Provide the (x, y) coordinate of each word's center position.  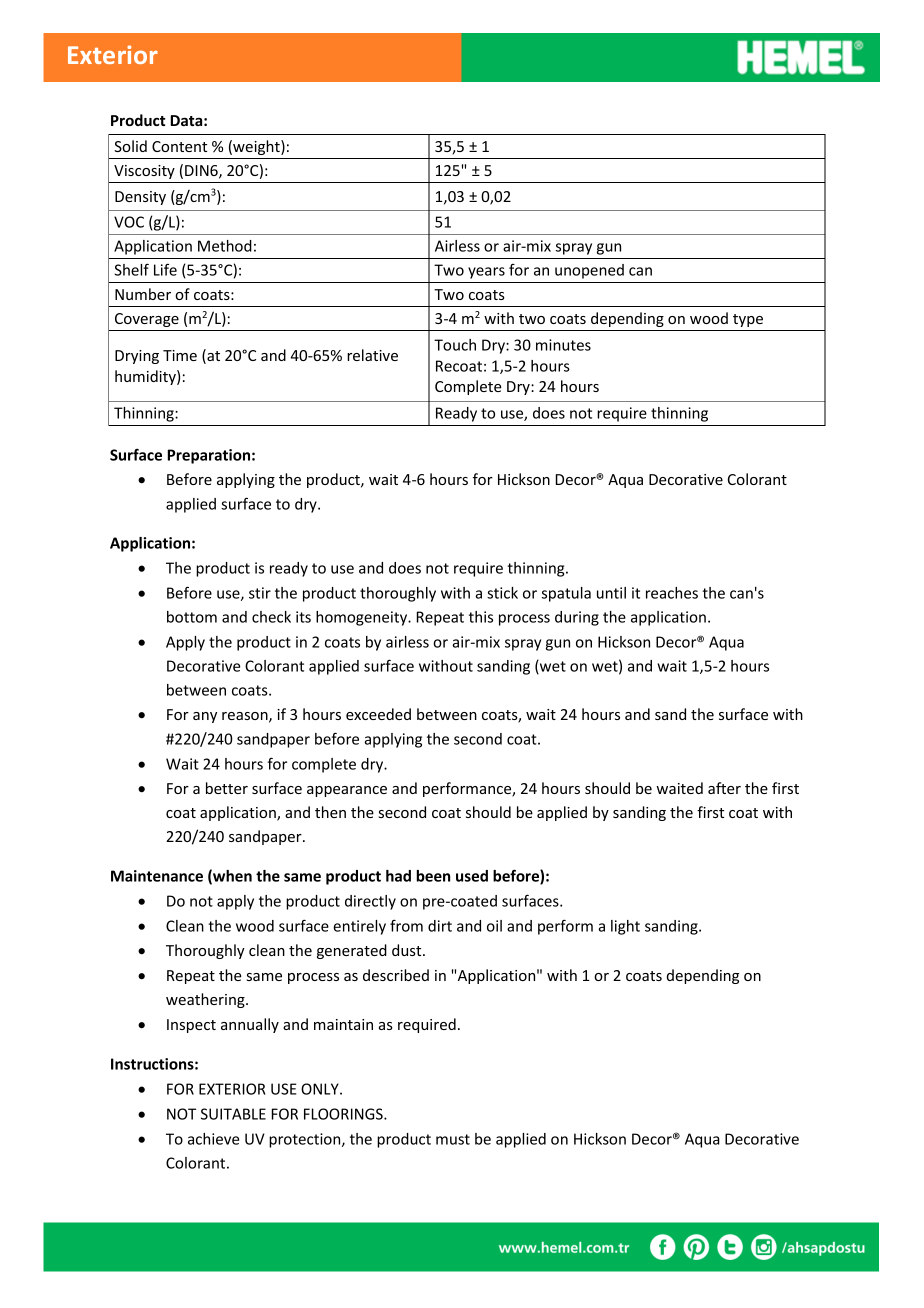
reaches (672, 593)
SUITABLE (233, 1114)
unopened (589, 271)
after (724, 788)
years (486, 273)
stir (260, 593)
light (625, 927)
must (453, 1139)
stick (502, 593)
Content (179, 146)
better (227, 788)
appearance (347, 791)
